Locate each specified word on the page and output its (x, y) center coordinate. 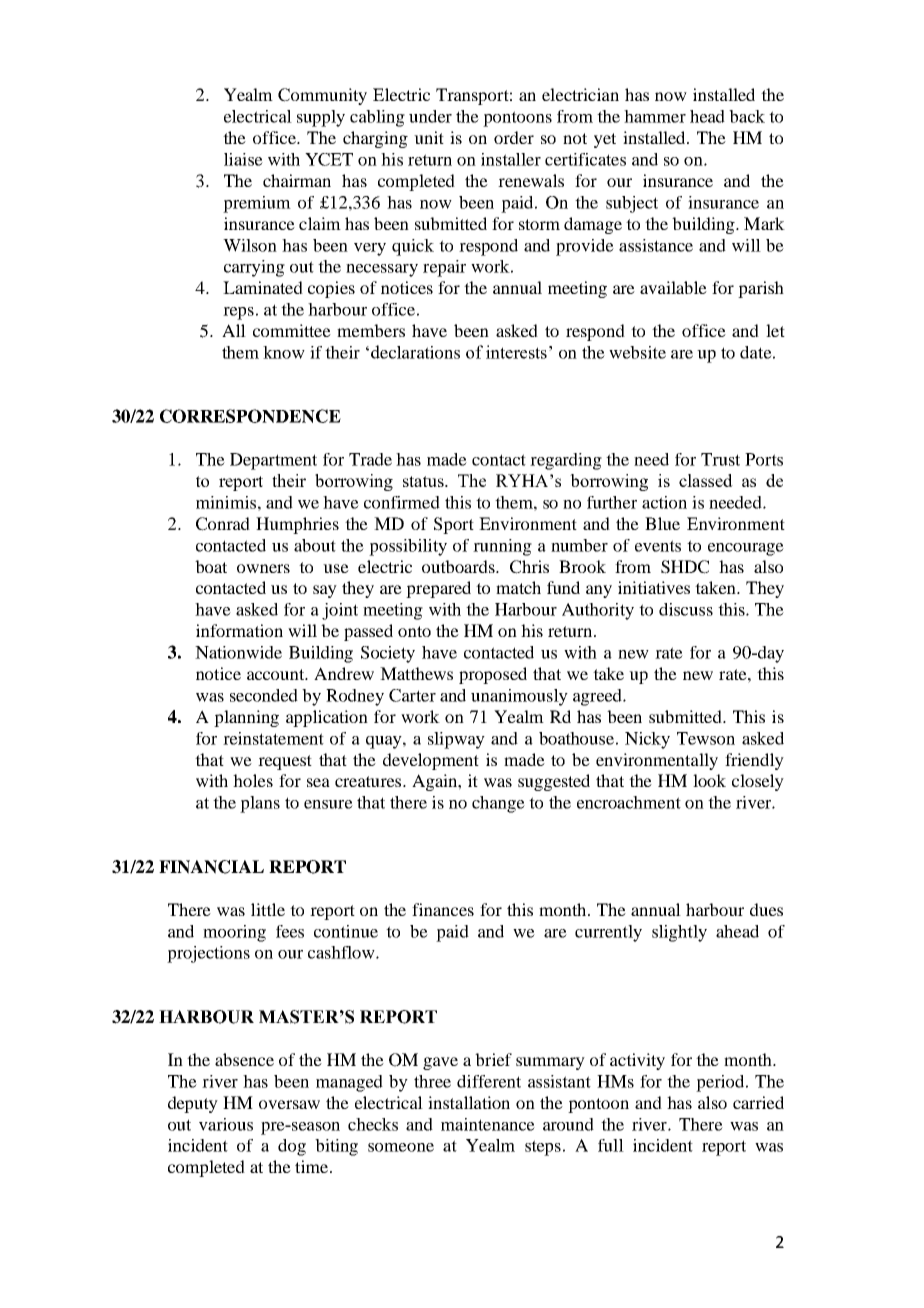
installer (511, 159)
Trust (720, 459)
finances (443, 909)
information (239, 630)
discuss (686, 609)
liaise (243, 159)
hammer (655, 116)
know (284, 352)
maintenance (488, 1124)
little (268, 909)
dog (292, 1147)
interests (516, 352)
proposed (493, 675)
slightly (679, 933)
